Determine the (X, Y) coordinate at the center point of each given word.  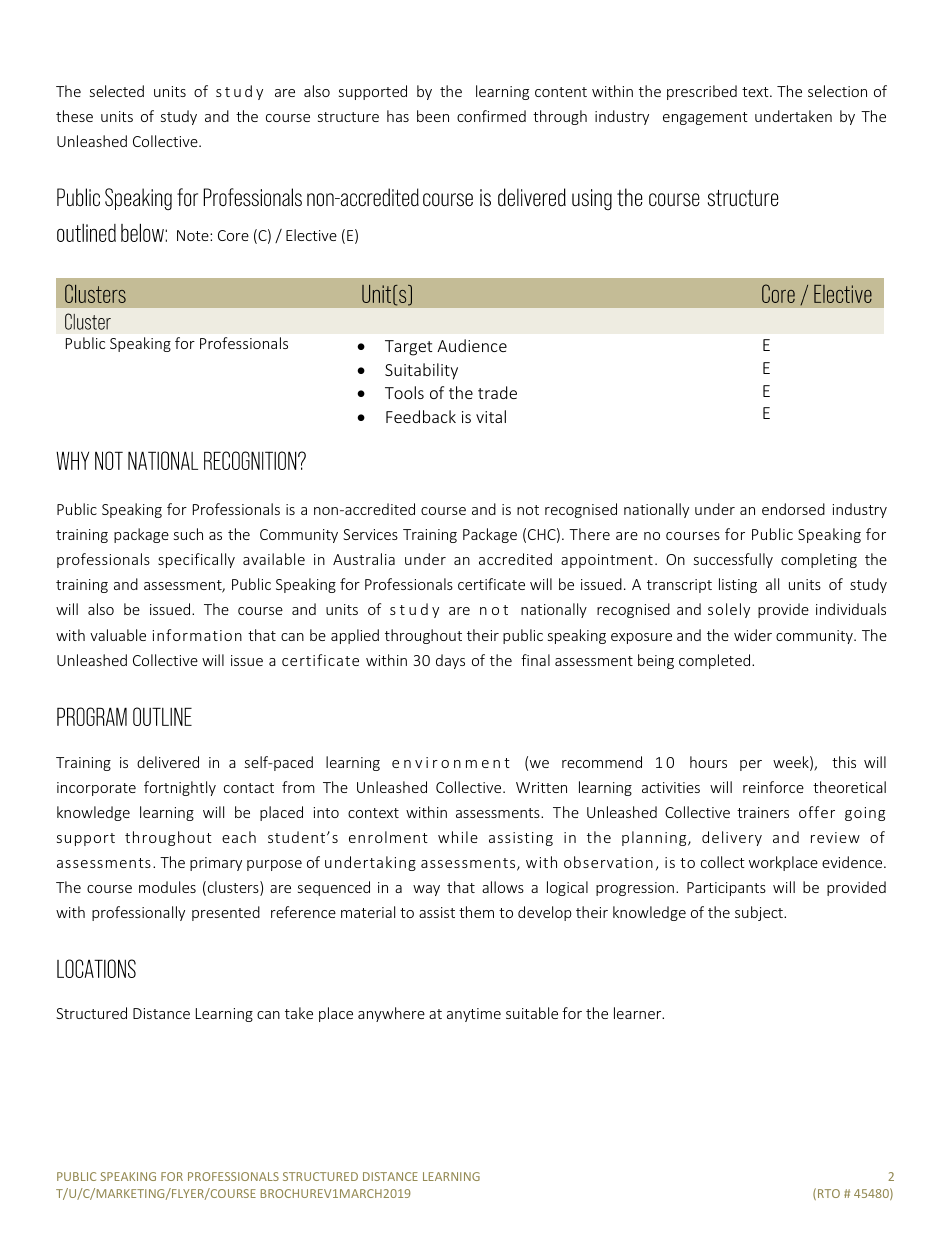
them (476, 912)
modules (167, 887)
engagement (705, 118)
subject (760, 913)
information (197, 635)
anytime (474, 1015)
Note (194, 235)
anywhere (391, 1014)
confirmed (491, 116)
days (450, 661)
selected (117, 91)
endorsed (793, 509)
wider (753, 635)
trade (497, 392)
